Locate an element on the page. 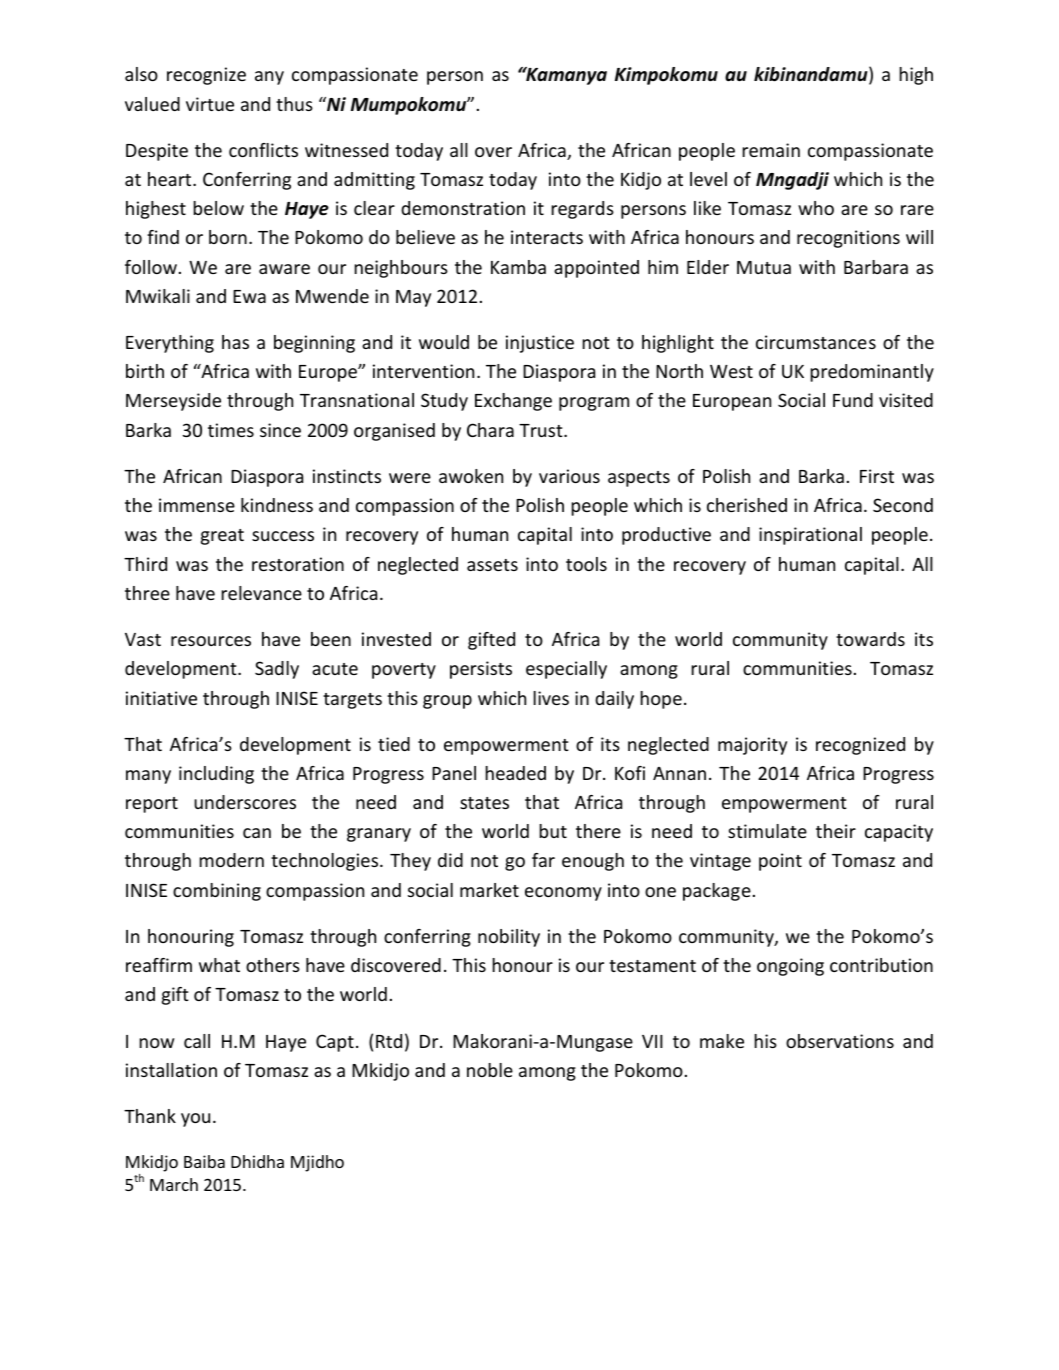  noble is located at coordinates (490, 1070).
